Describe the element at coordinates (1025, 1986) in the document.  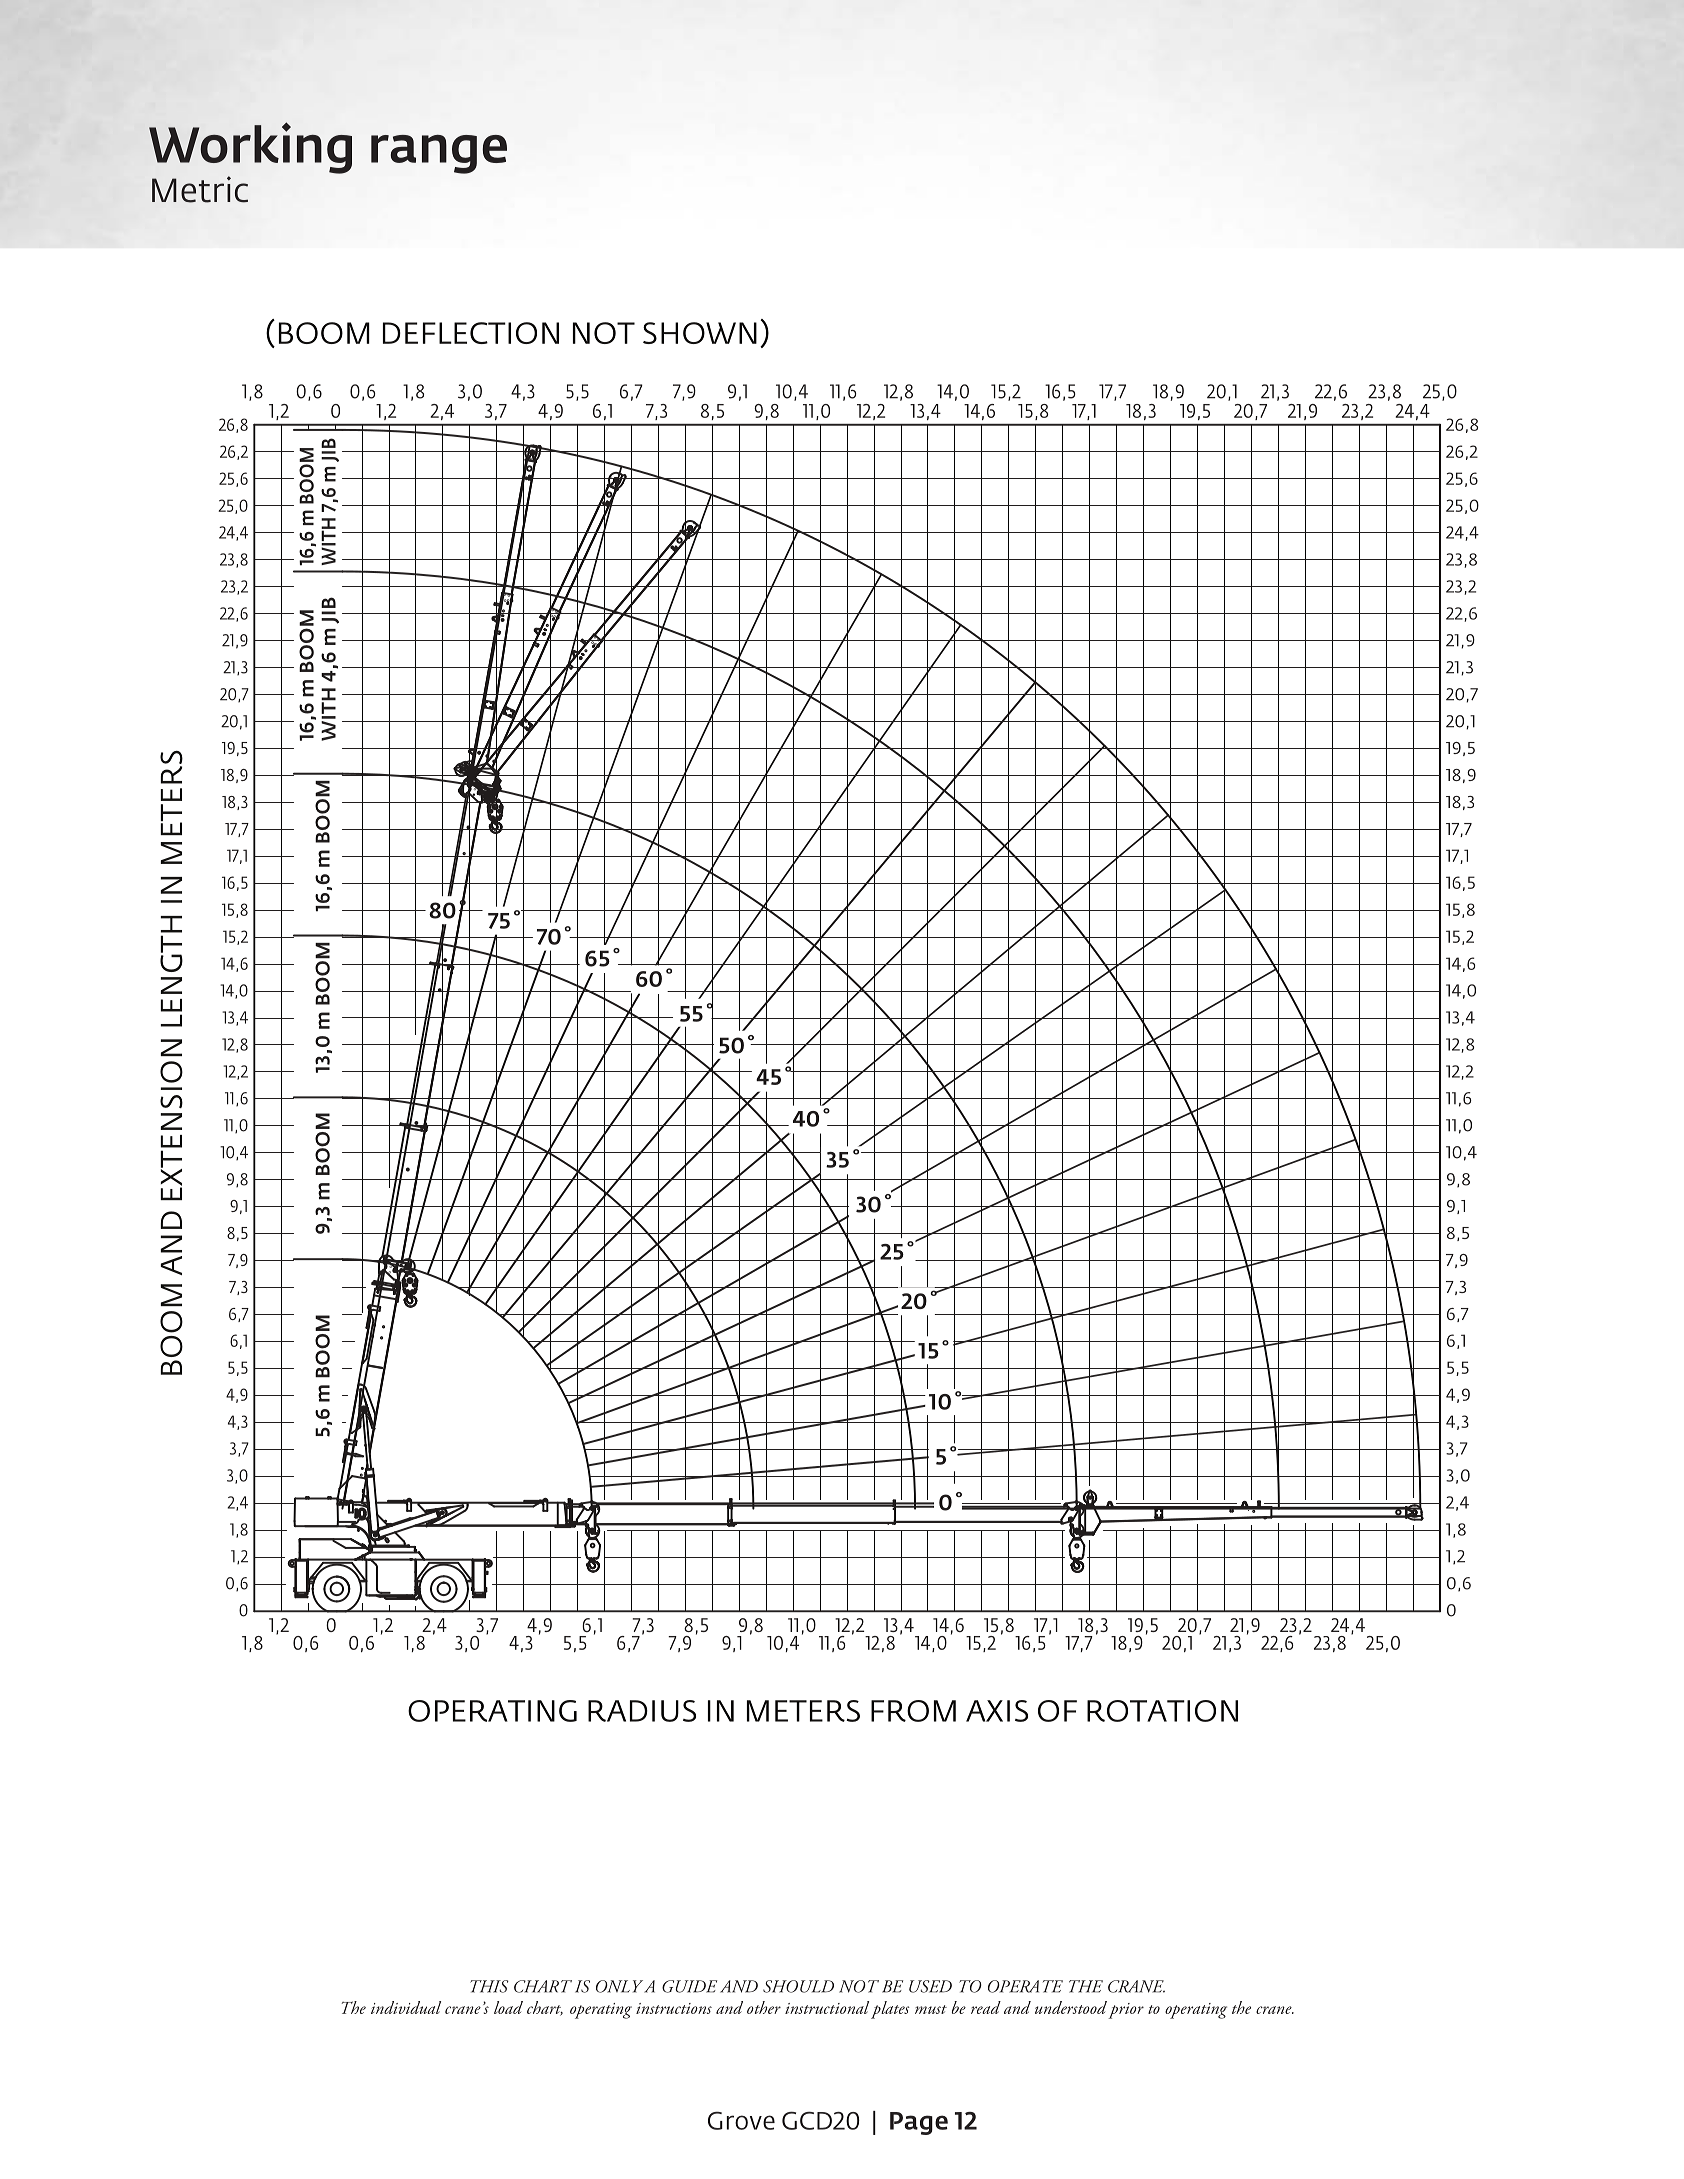
I see `OPERATE` at that location.
